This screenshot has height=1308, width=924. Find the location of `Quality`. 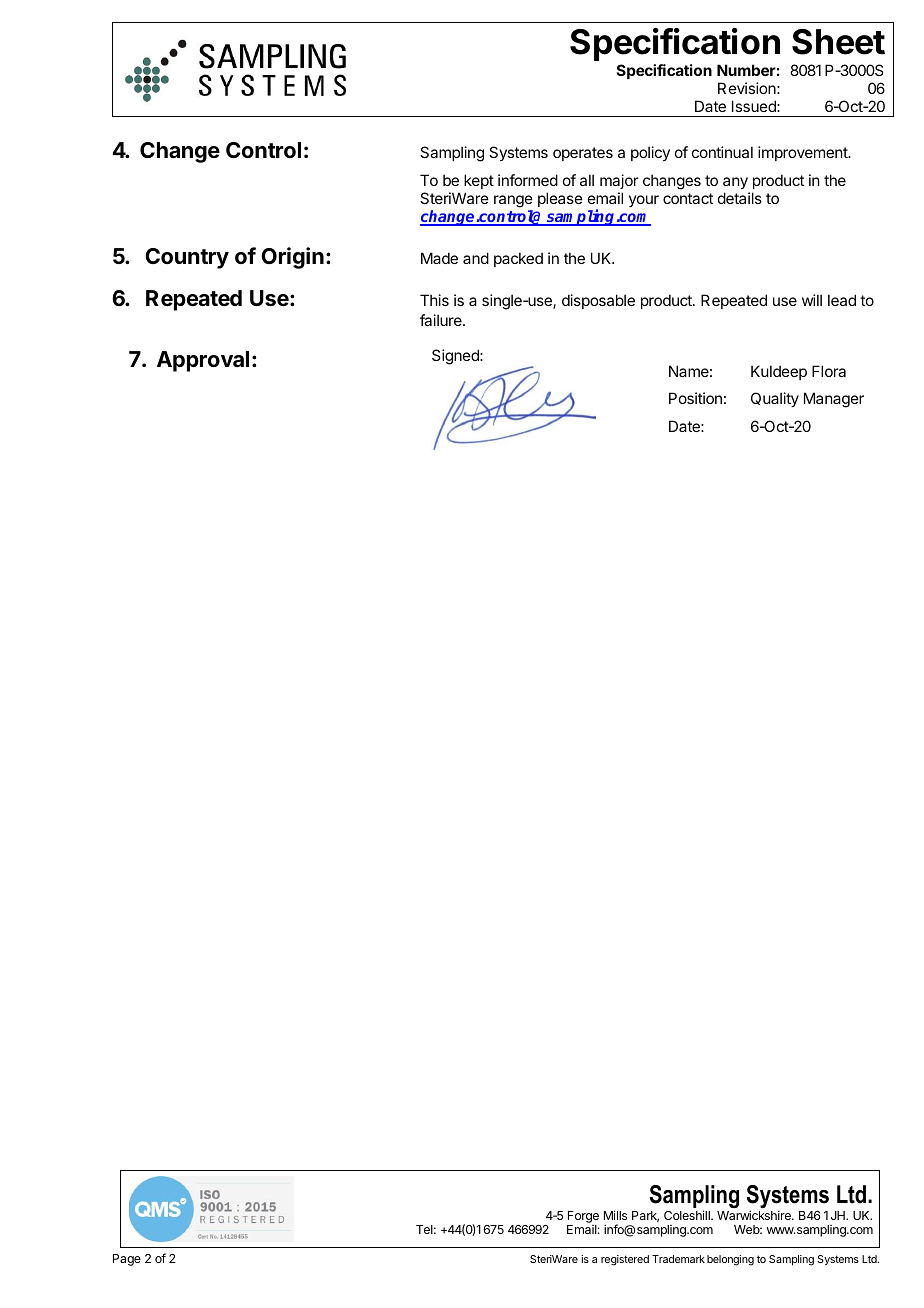

Quality is located at coordinates (775, 399).
